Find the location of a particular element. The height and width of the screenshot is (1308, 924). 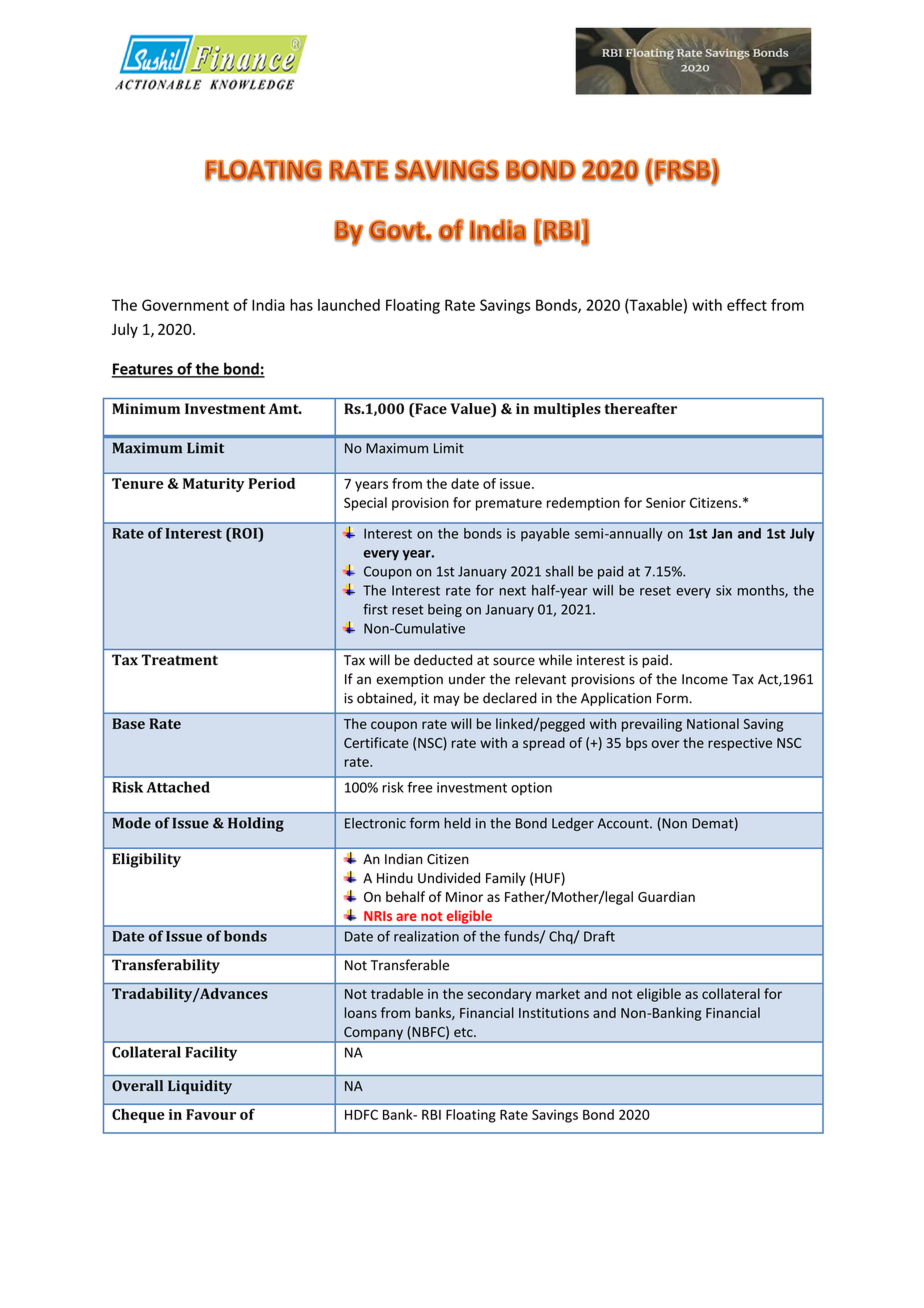

launched is located at coordinates (349, 305).
